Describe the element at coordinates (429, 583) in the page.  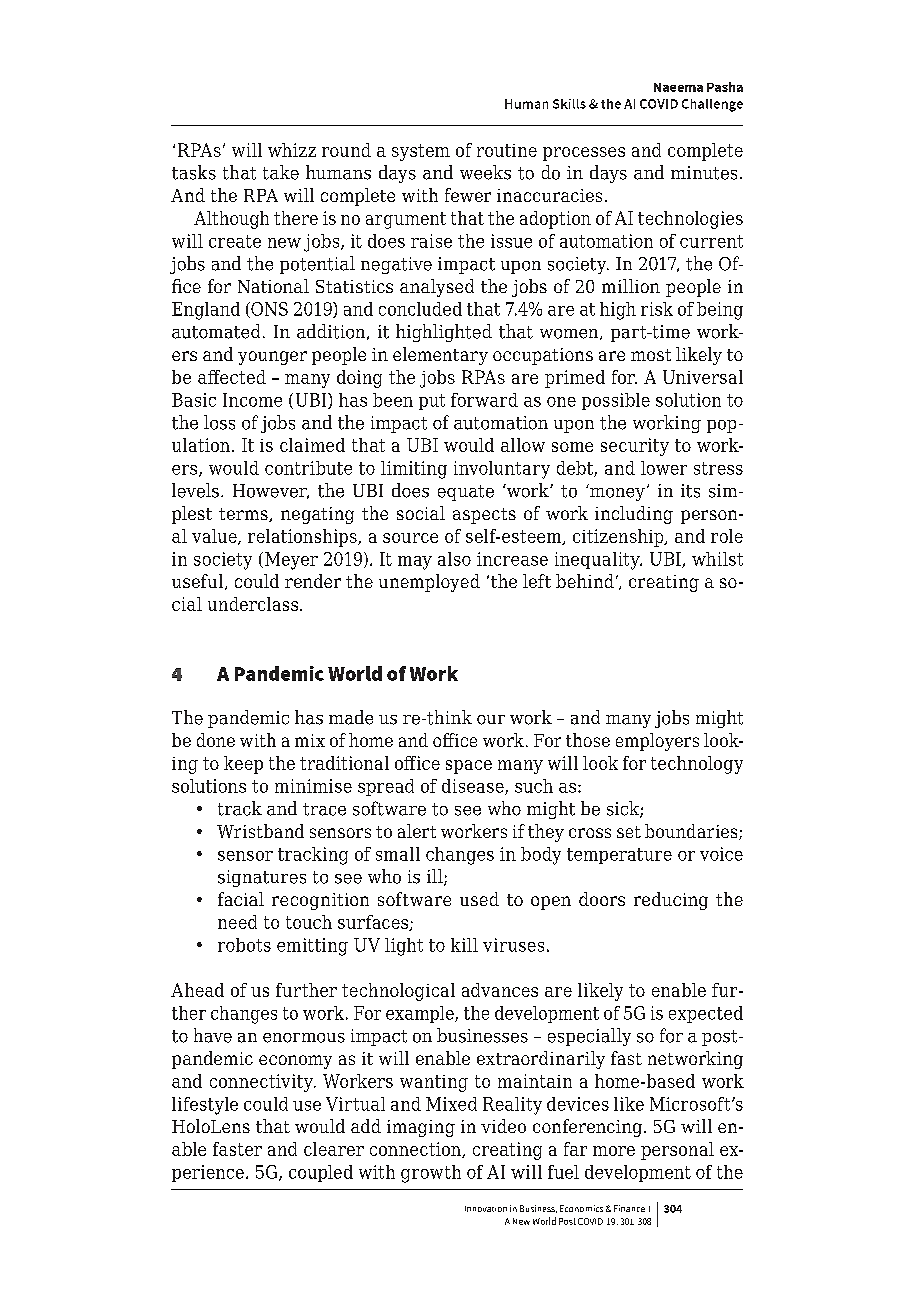
I see `unemployed` at that location.
